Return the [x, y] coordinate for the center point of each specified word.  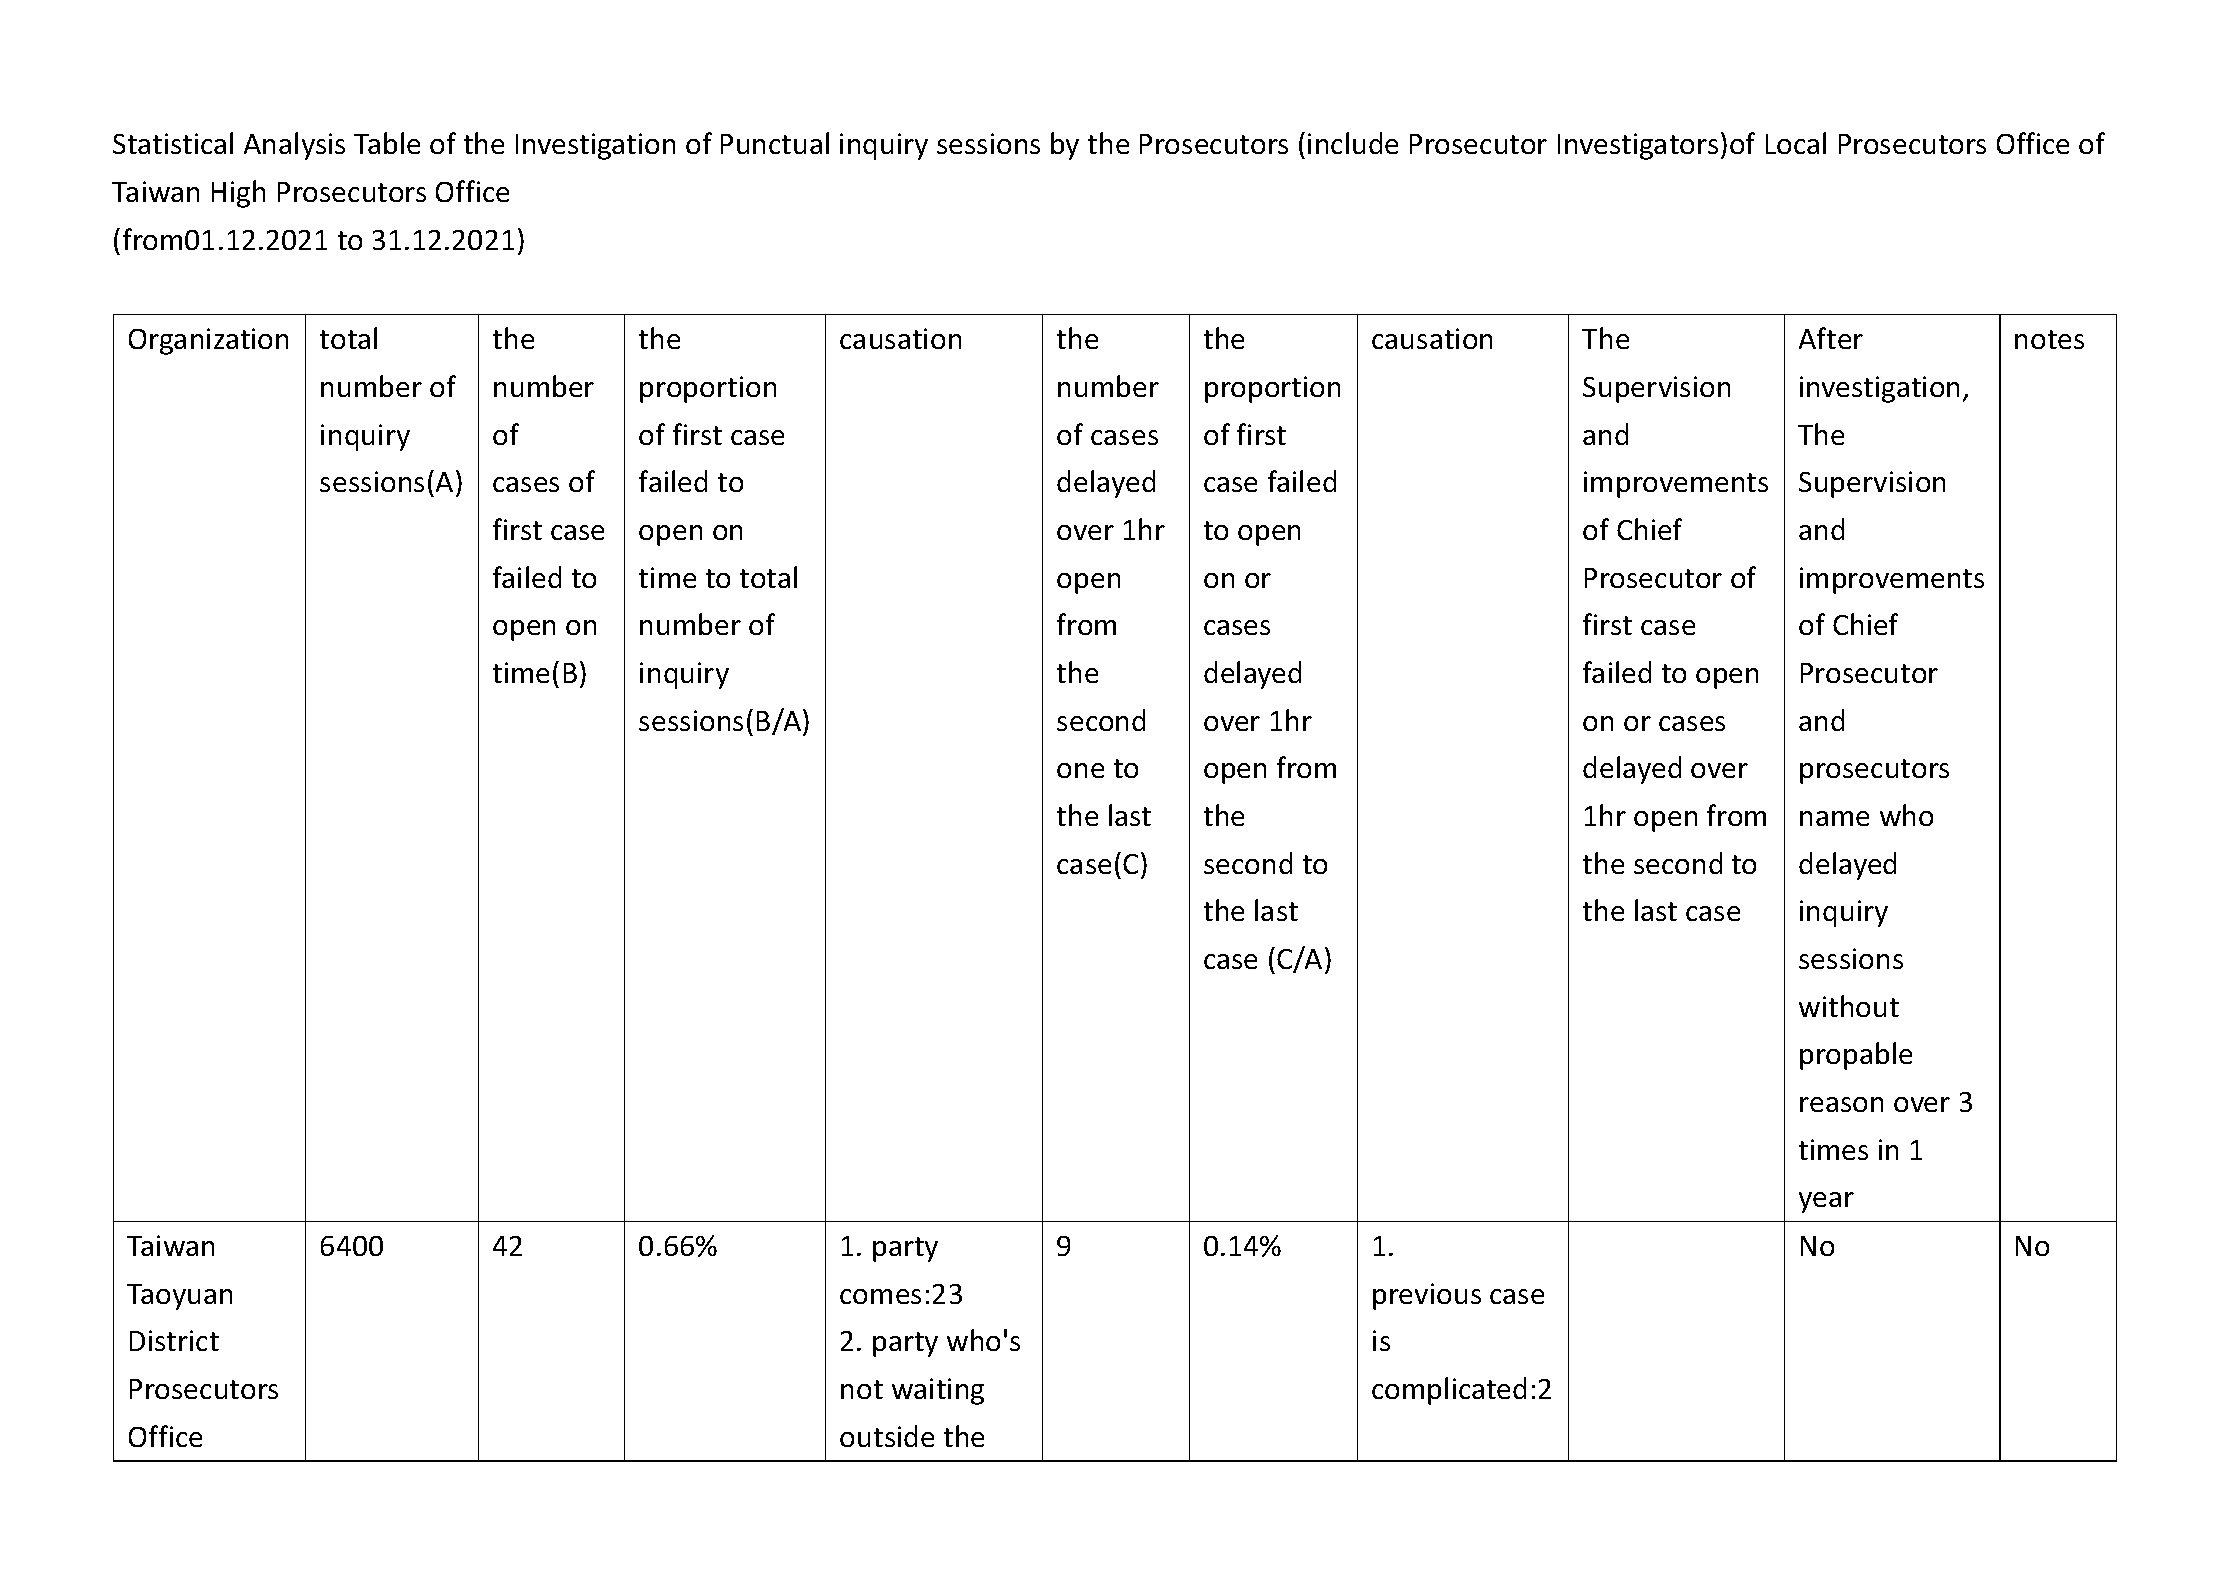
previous [1427, 1296]
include [1353, 143]
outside [887, 1436]
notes [2049, 339]
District [174, 1340]
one [1080, 770]
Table [387, 143]
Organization [208, 341]
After [1831, 338]
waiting [938, 1391]
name [1834, 818]
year [1826, 1202]
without [1849, 1006]
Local [1796, 143]
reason [1841, 1104]
